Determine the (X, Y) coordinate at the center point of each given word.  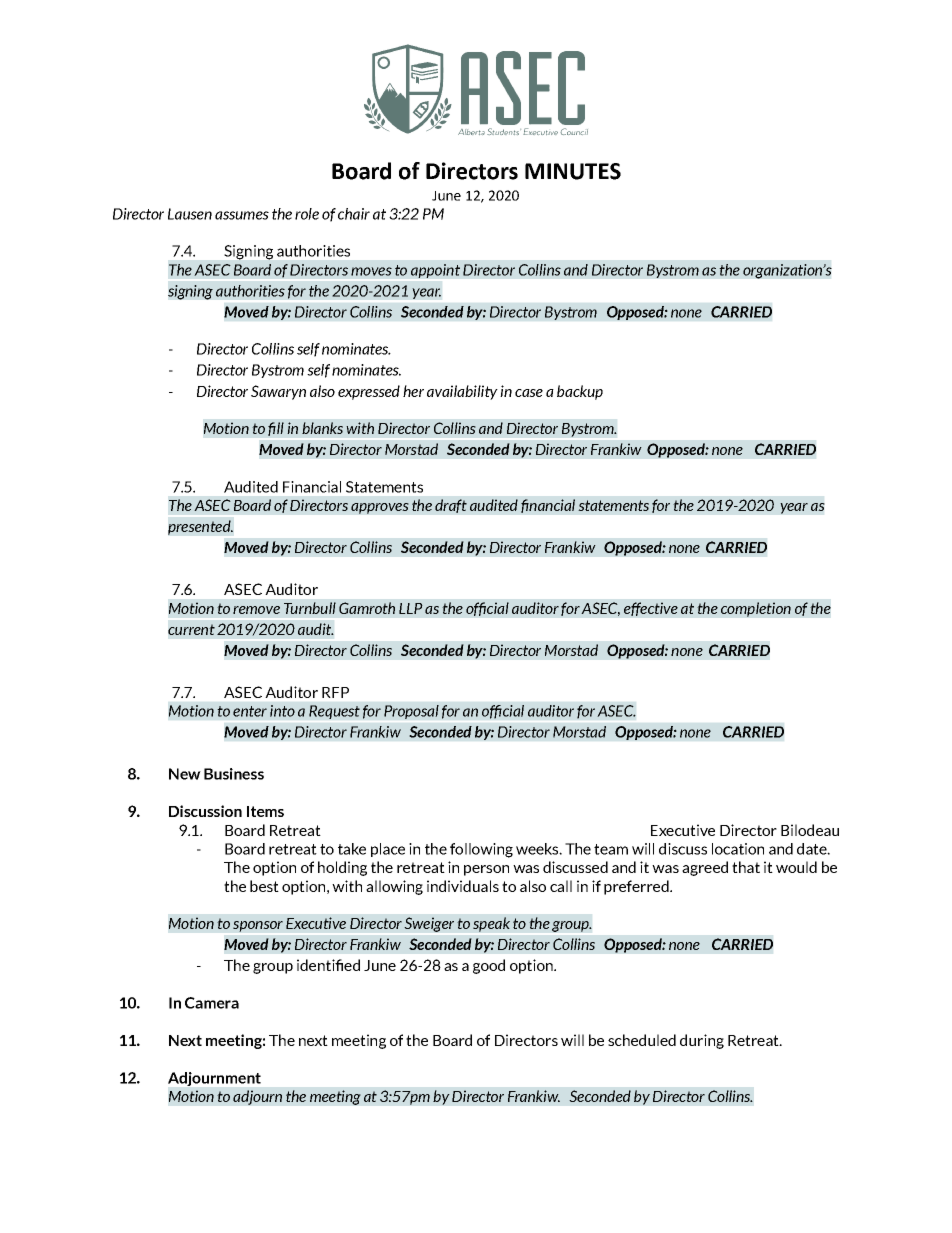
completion (756, 609)
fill (276, 429)
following (481, 850)
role (307, 214)
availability (462, 392)
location (738, 849)
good (489, 966)
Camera (212, 1003)
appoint (435, 271)
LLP (411, 608)
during (702, 1041)
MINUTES (573, 171)
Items (265, 811)
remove (256, 610)
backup (580, 392)
